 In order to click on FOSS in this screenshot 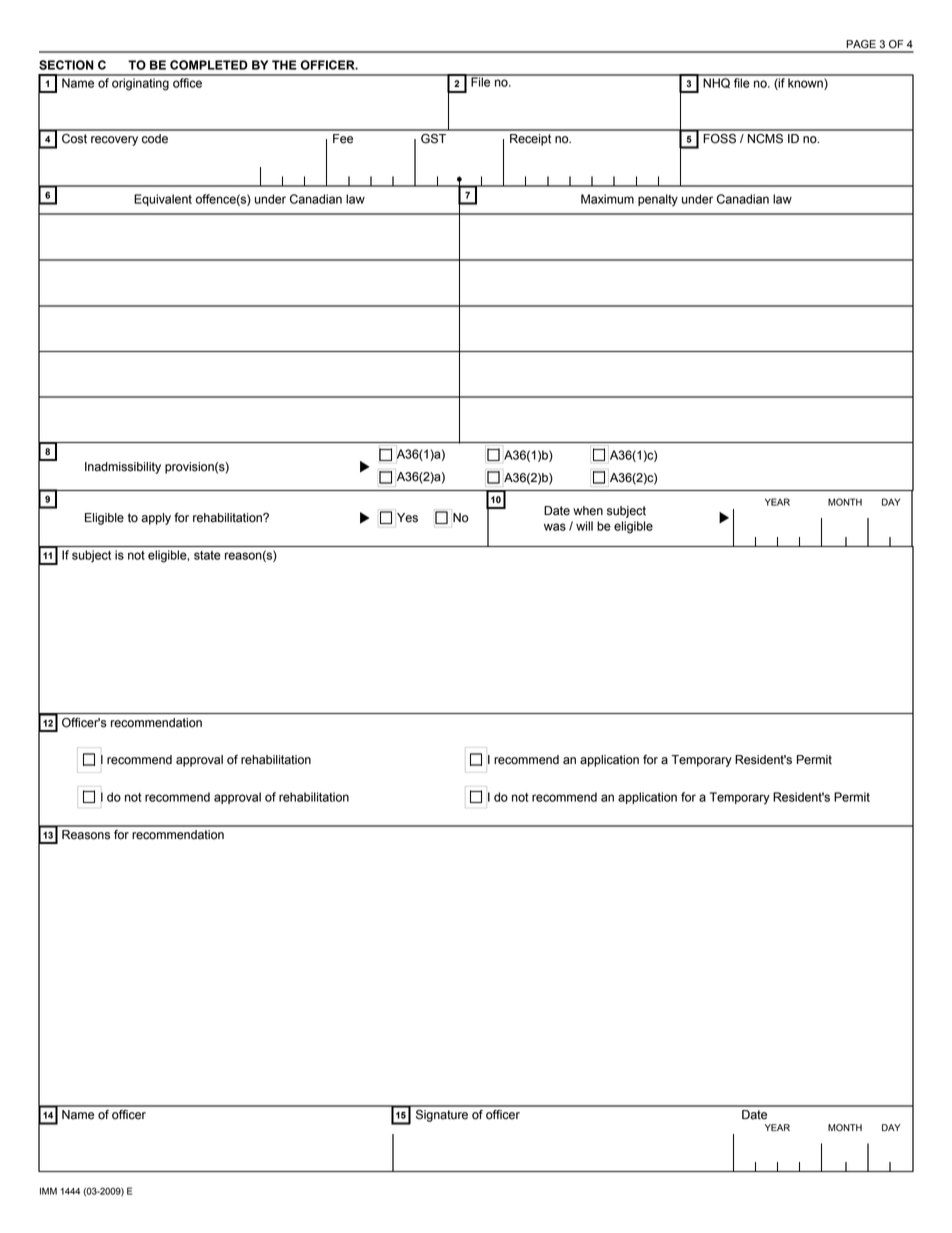, I will do `click(719, 138)`.
